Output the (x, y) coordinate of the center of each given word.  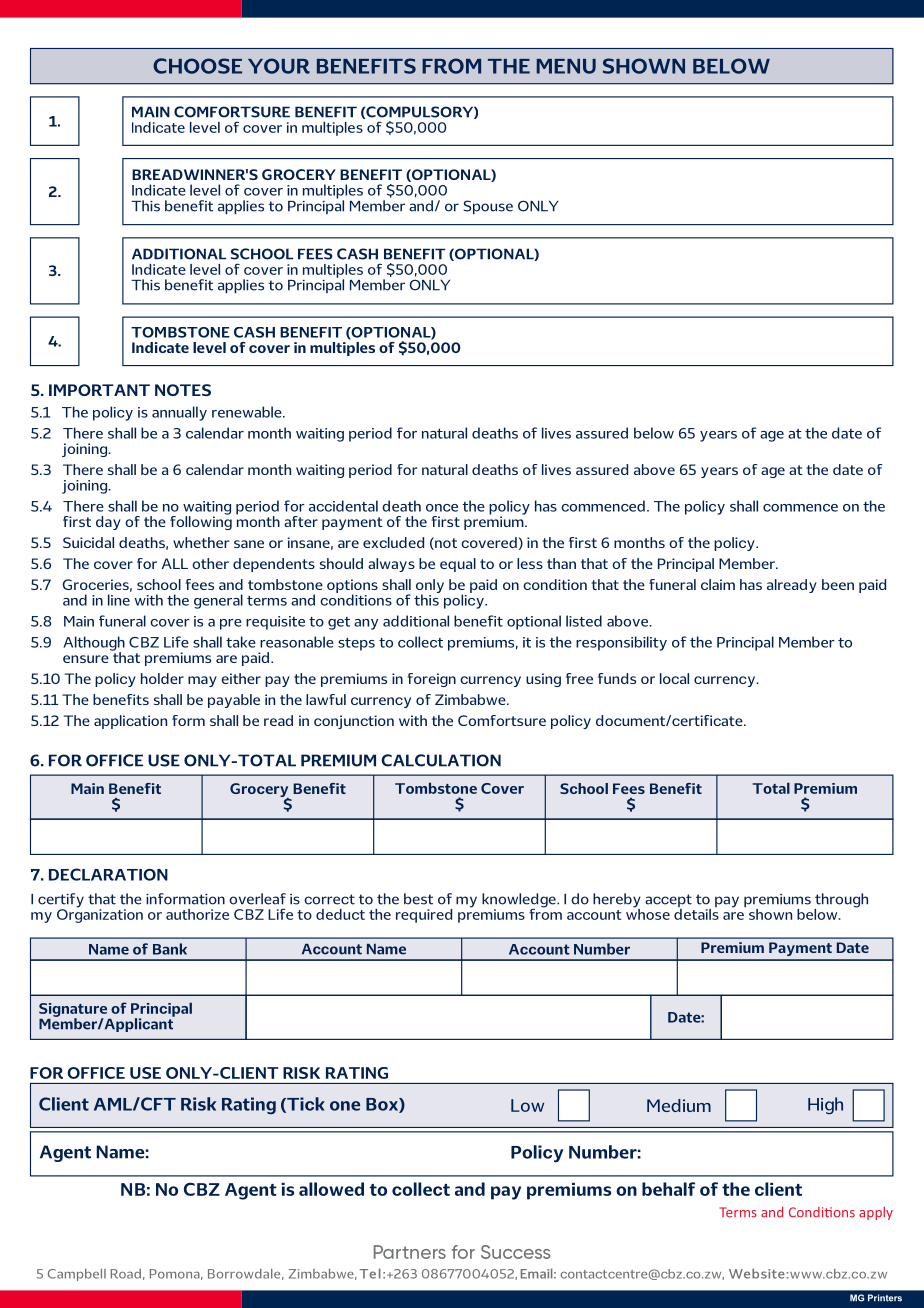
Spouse (488, 207)
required (424, 916)
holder (162, 678)
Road (126, 1274)
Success (515, 1252)
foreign (431, 680)
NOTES (183, 390)
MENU (566, 66)
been (838, 584)
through (841, 901)
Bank (170, 949)
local (674, 678)
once (442, 508)
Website (758, 1273)
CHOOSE (197, 66)
